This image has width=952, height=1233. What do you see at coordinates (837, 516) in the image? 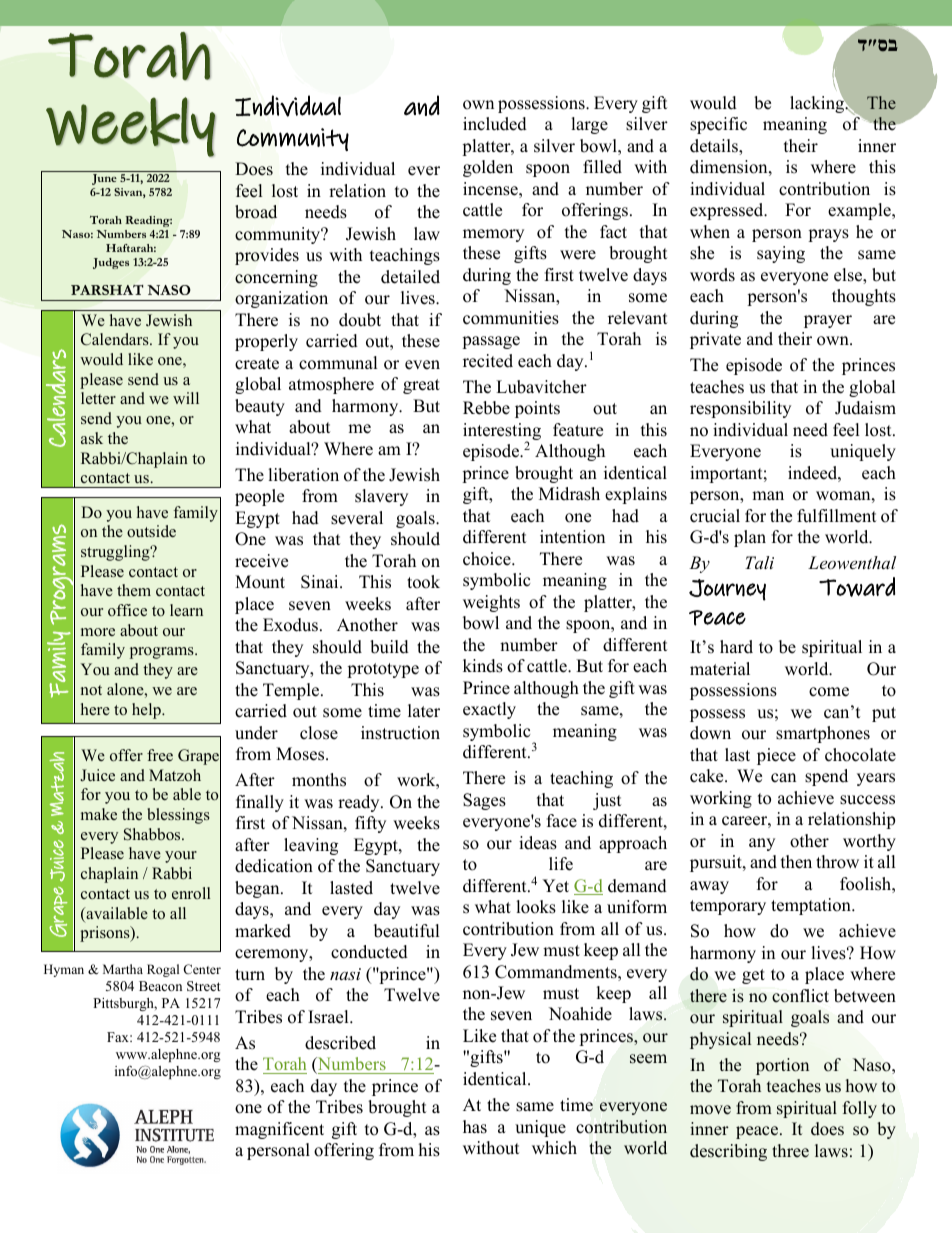
I see `fulfillment` at bounding box center [837, 516].
